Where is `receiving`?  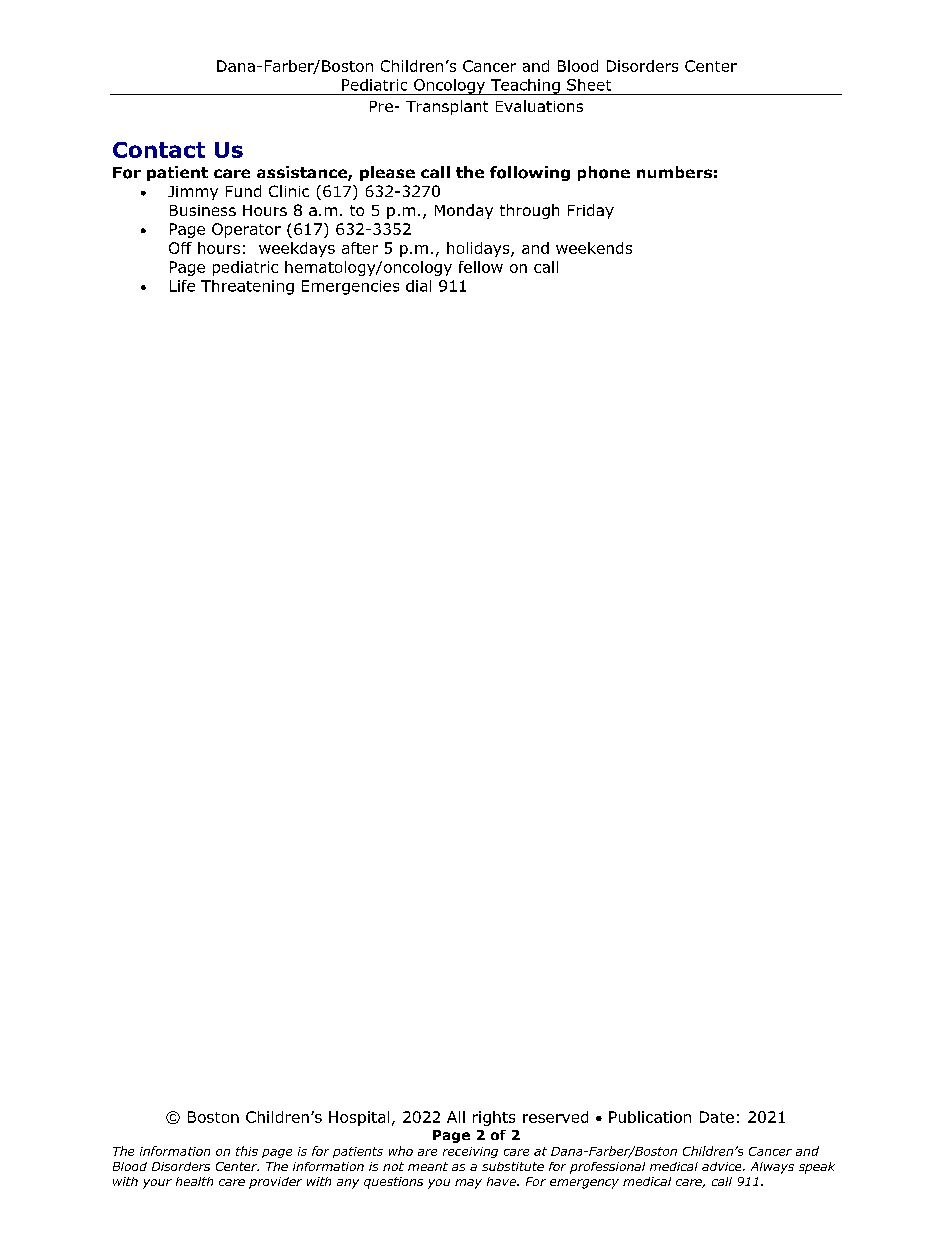 receiving is located at coordinates (470, 1152).
